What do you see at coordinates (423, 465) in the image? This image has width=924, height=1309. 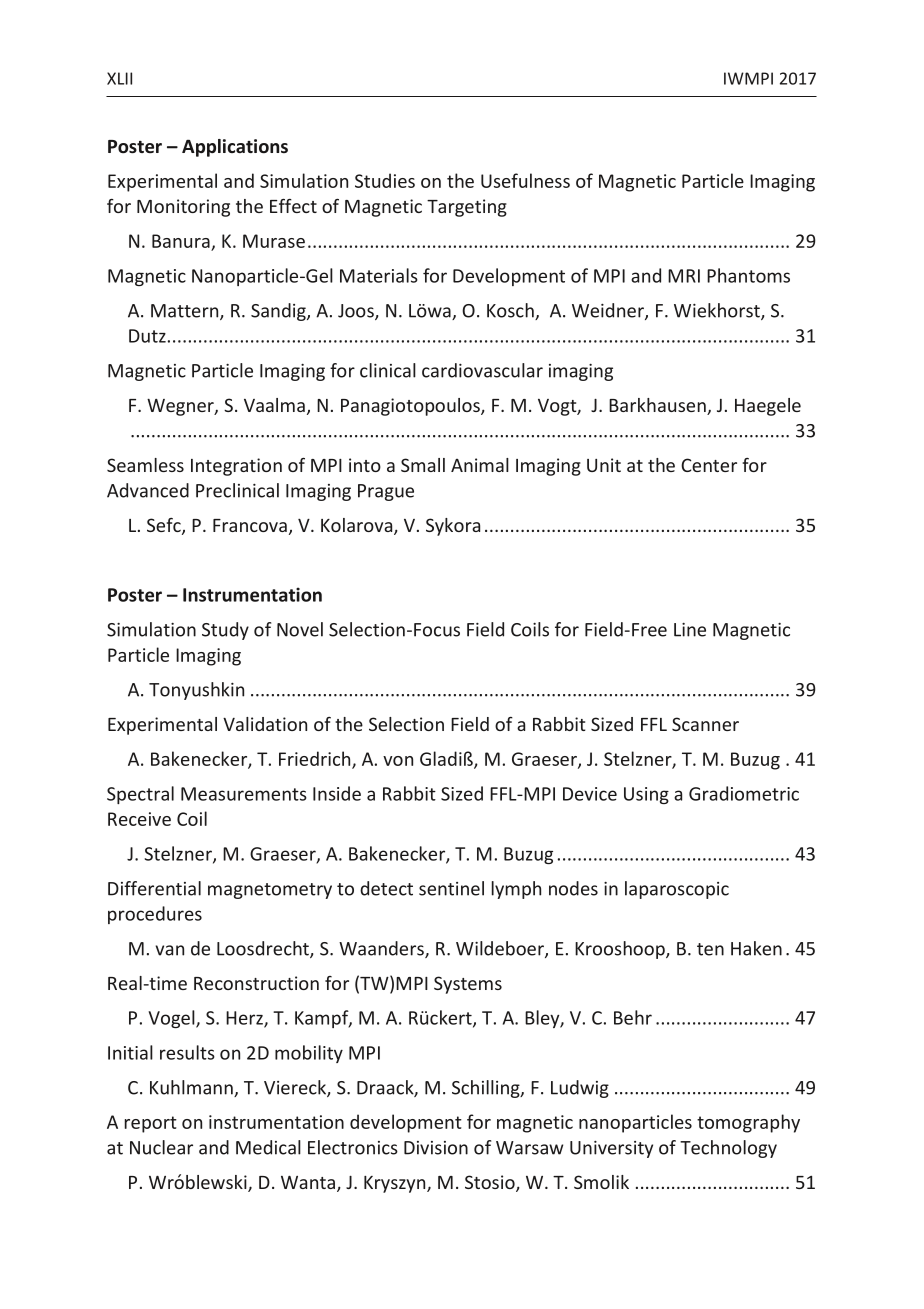 I see `Small` at bounding box center [423, 465].
